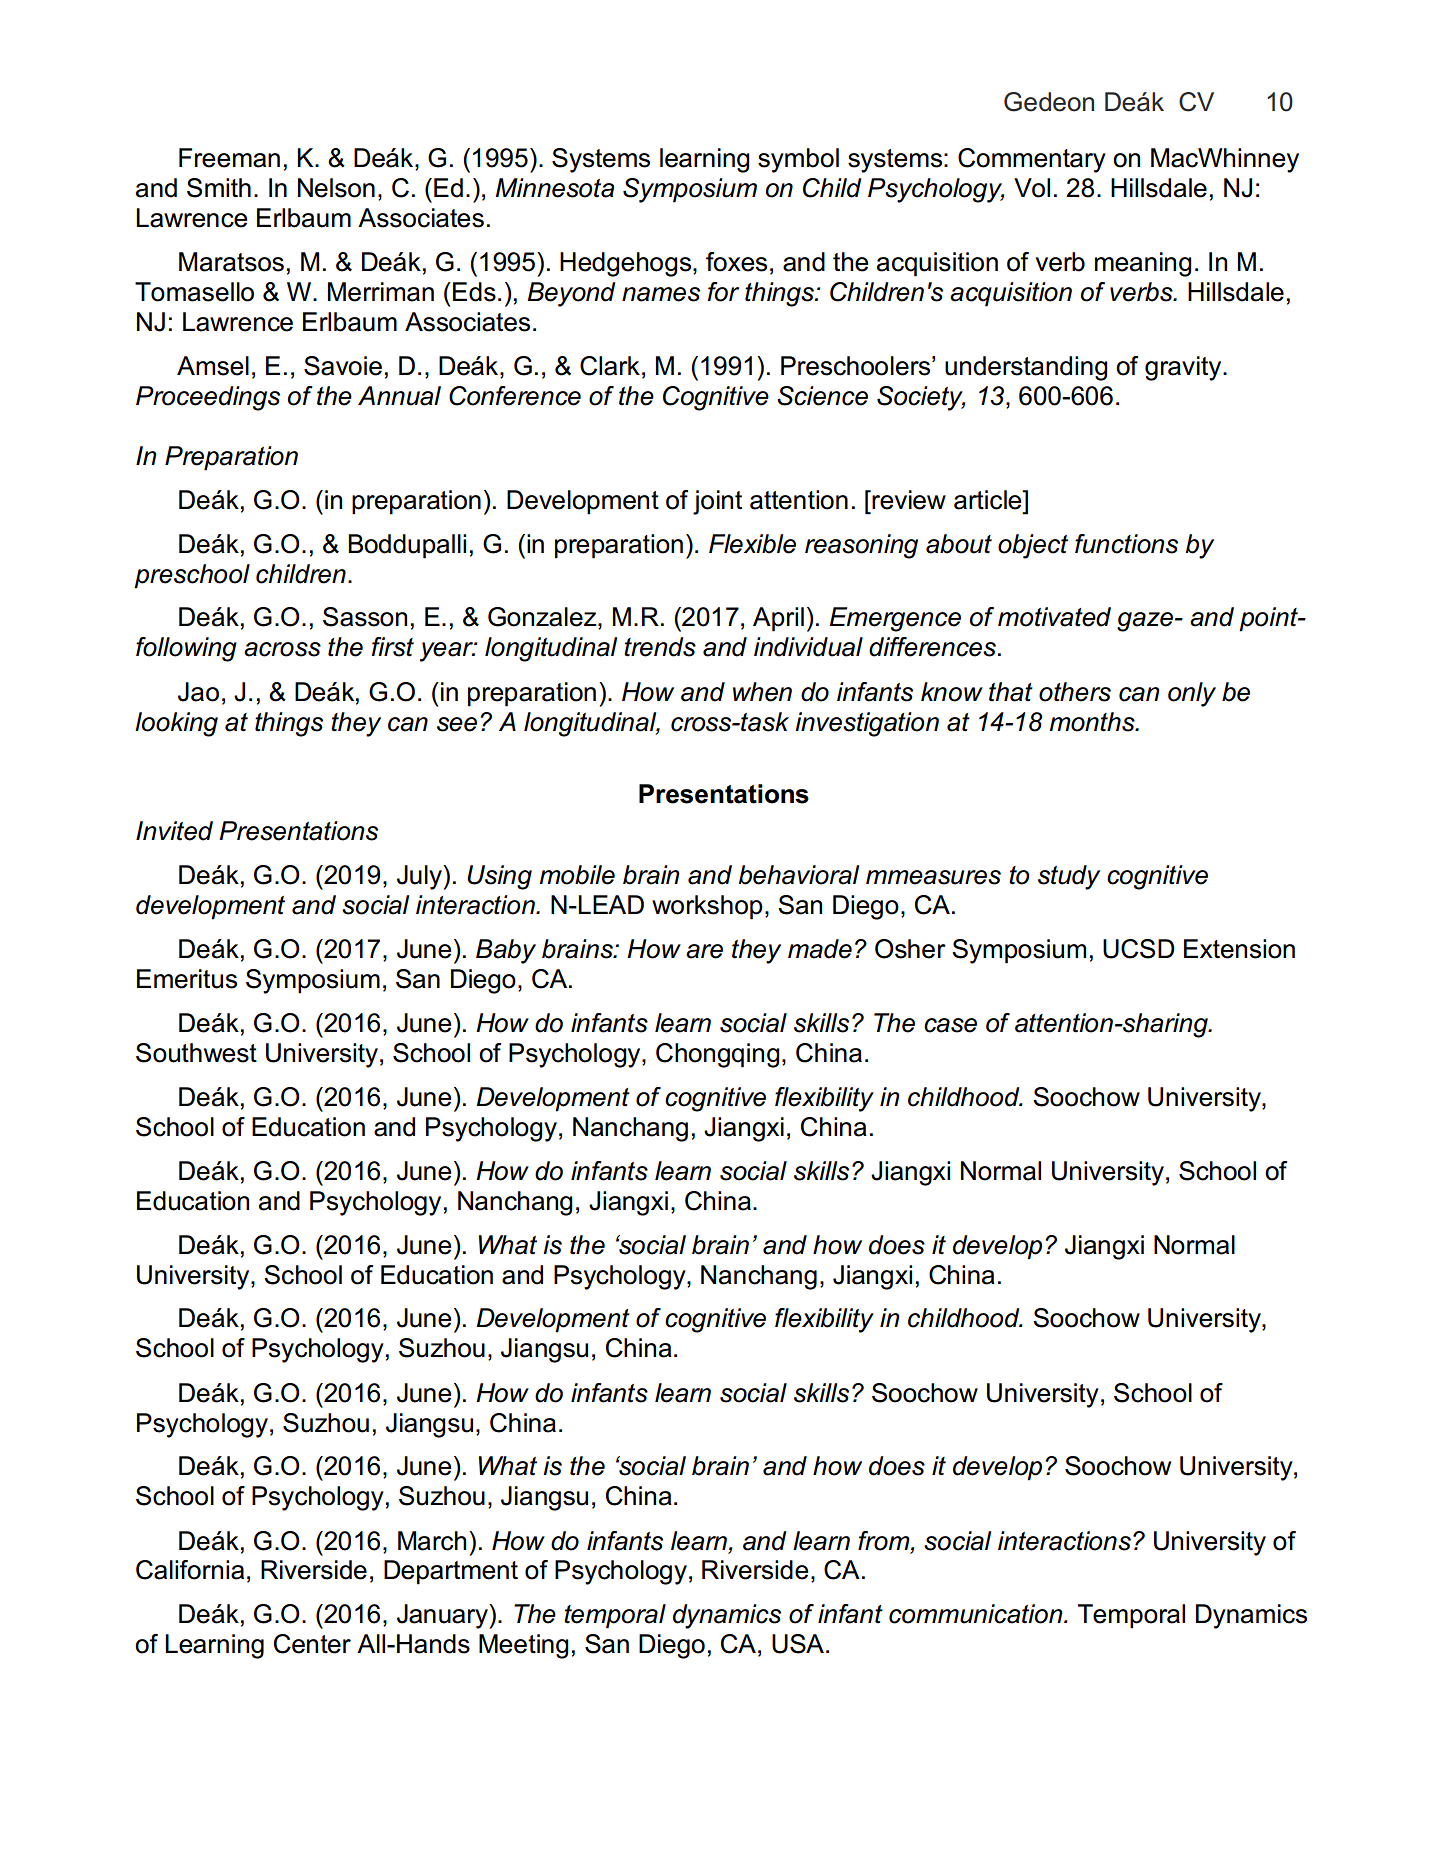 This screenshot has height=1870, width=1445. I want to click on Nelson, so click(336, 188).
